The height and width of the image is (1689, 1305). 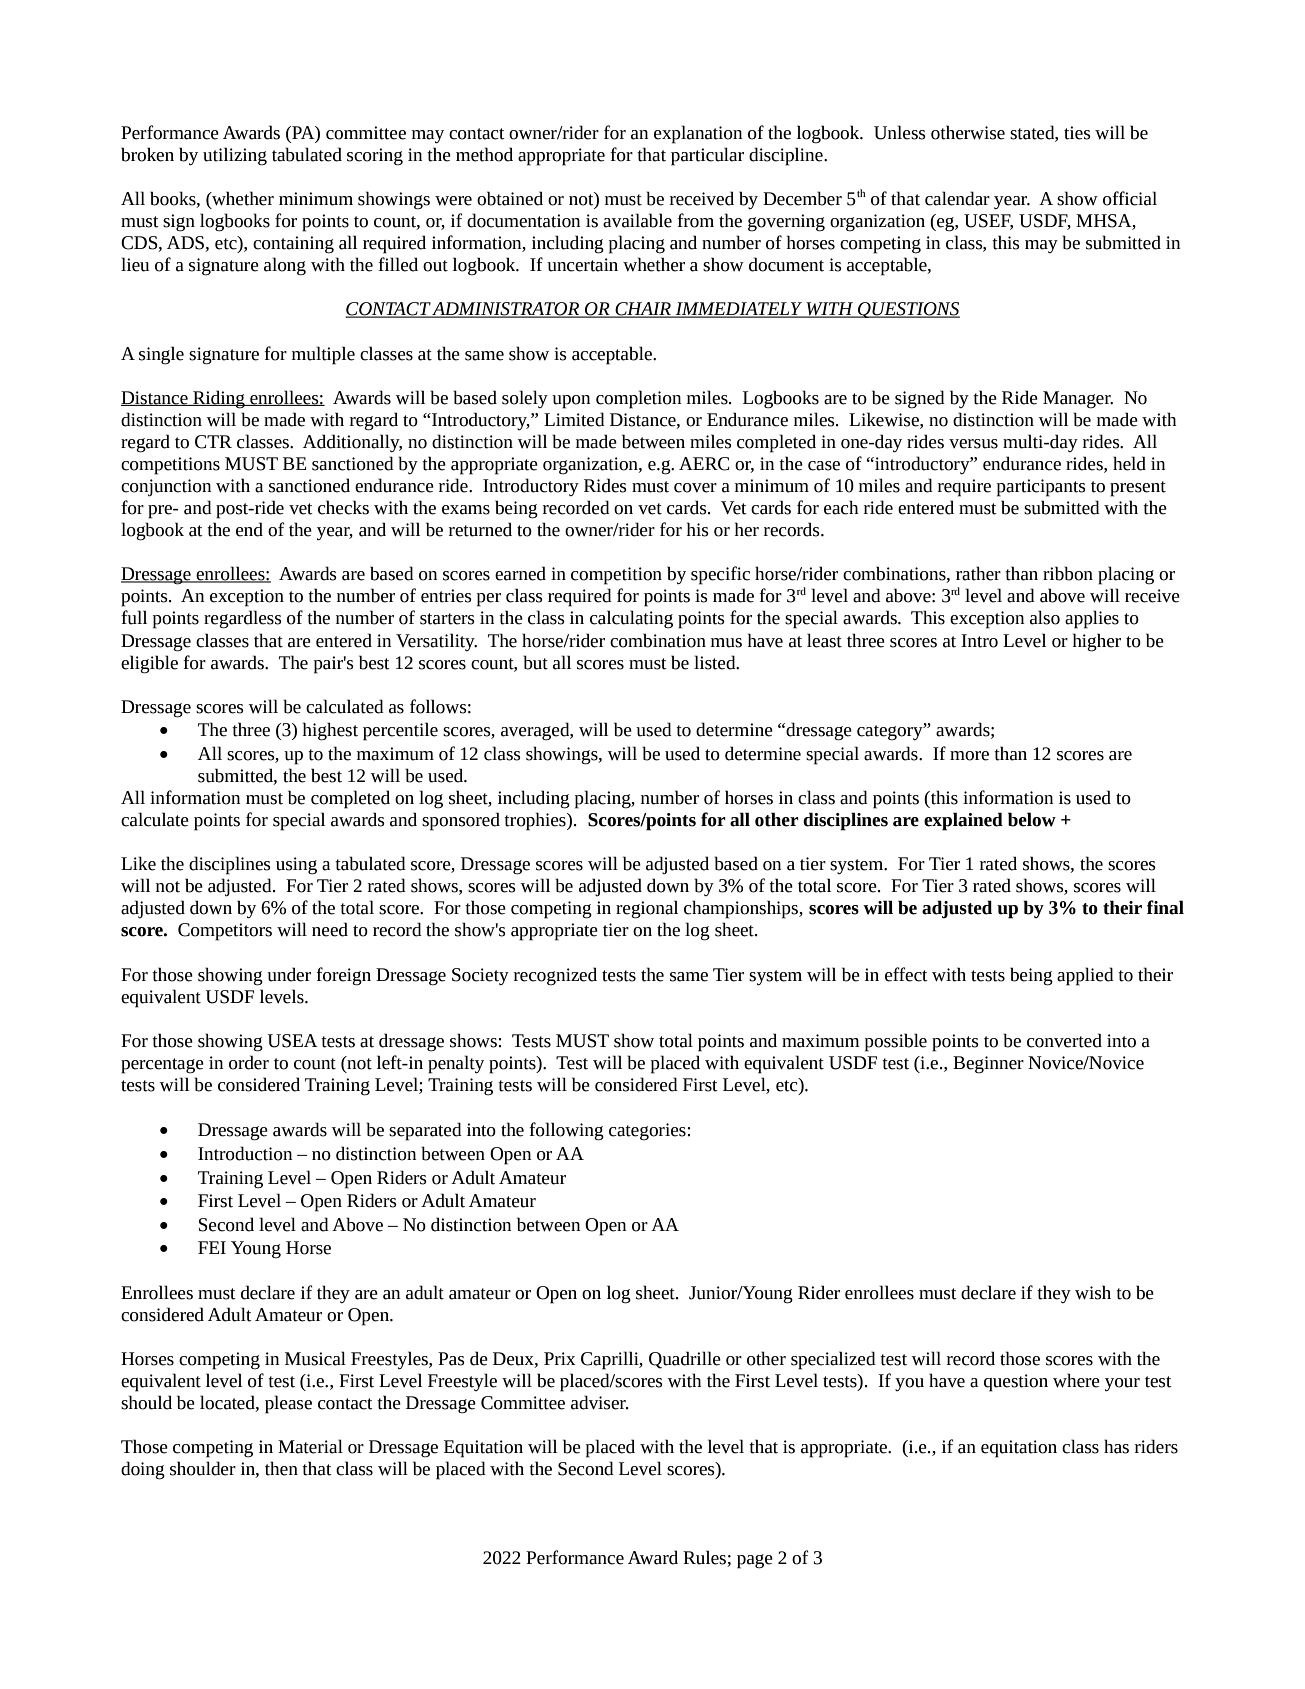 What do you see at coordinates (235, 156) in the image?
I see `utilizing` at bounding box center [235, 156].
